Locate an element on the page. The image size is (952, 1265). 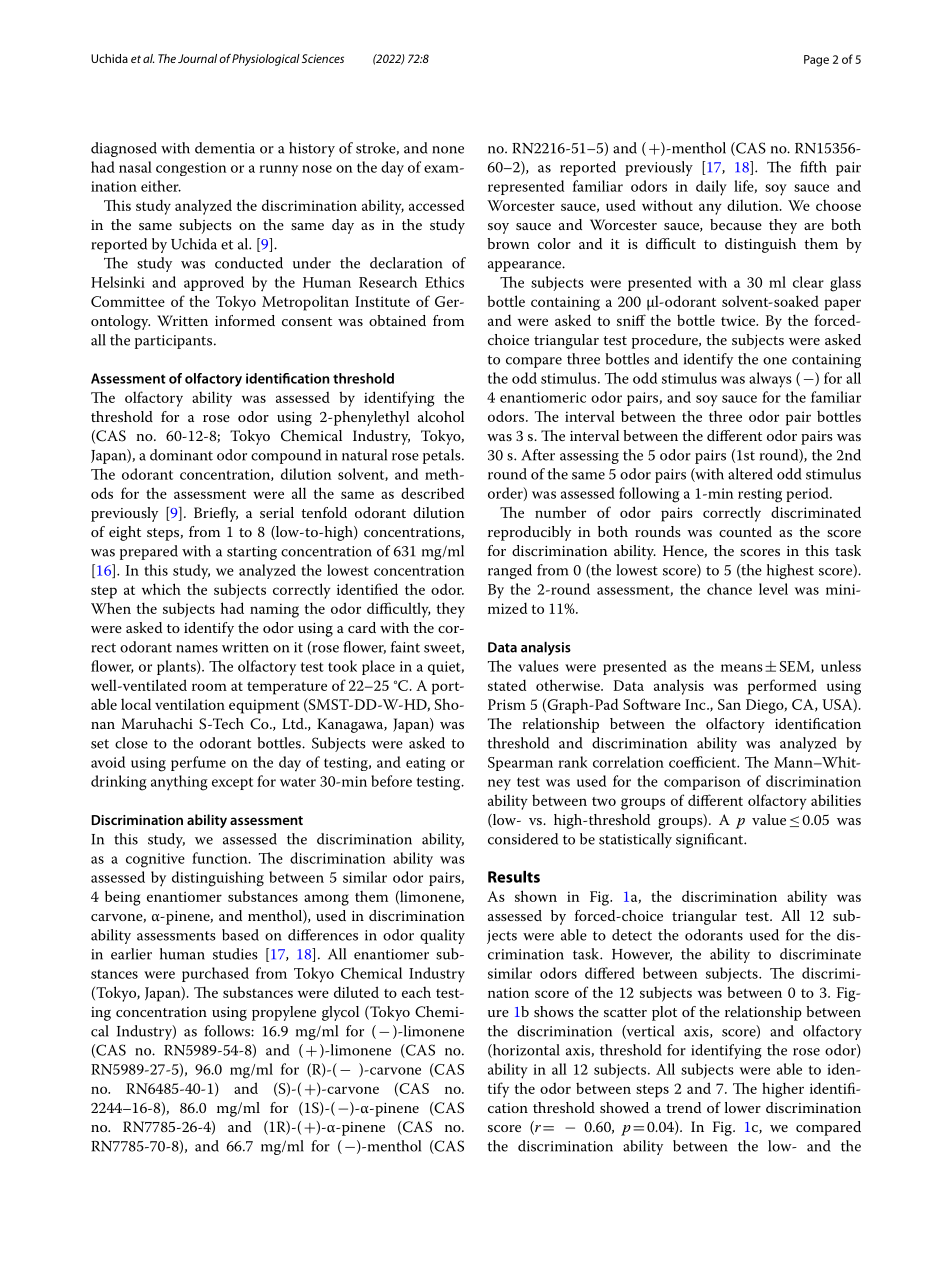
perfume is located at coordinates (198, 763).
